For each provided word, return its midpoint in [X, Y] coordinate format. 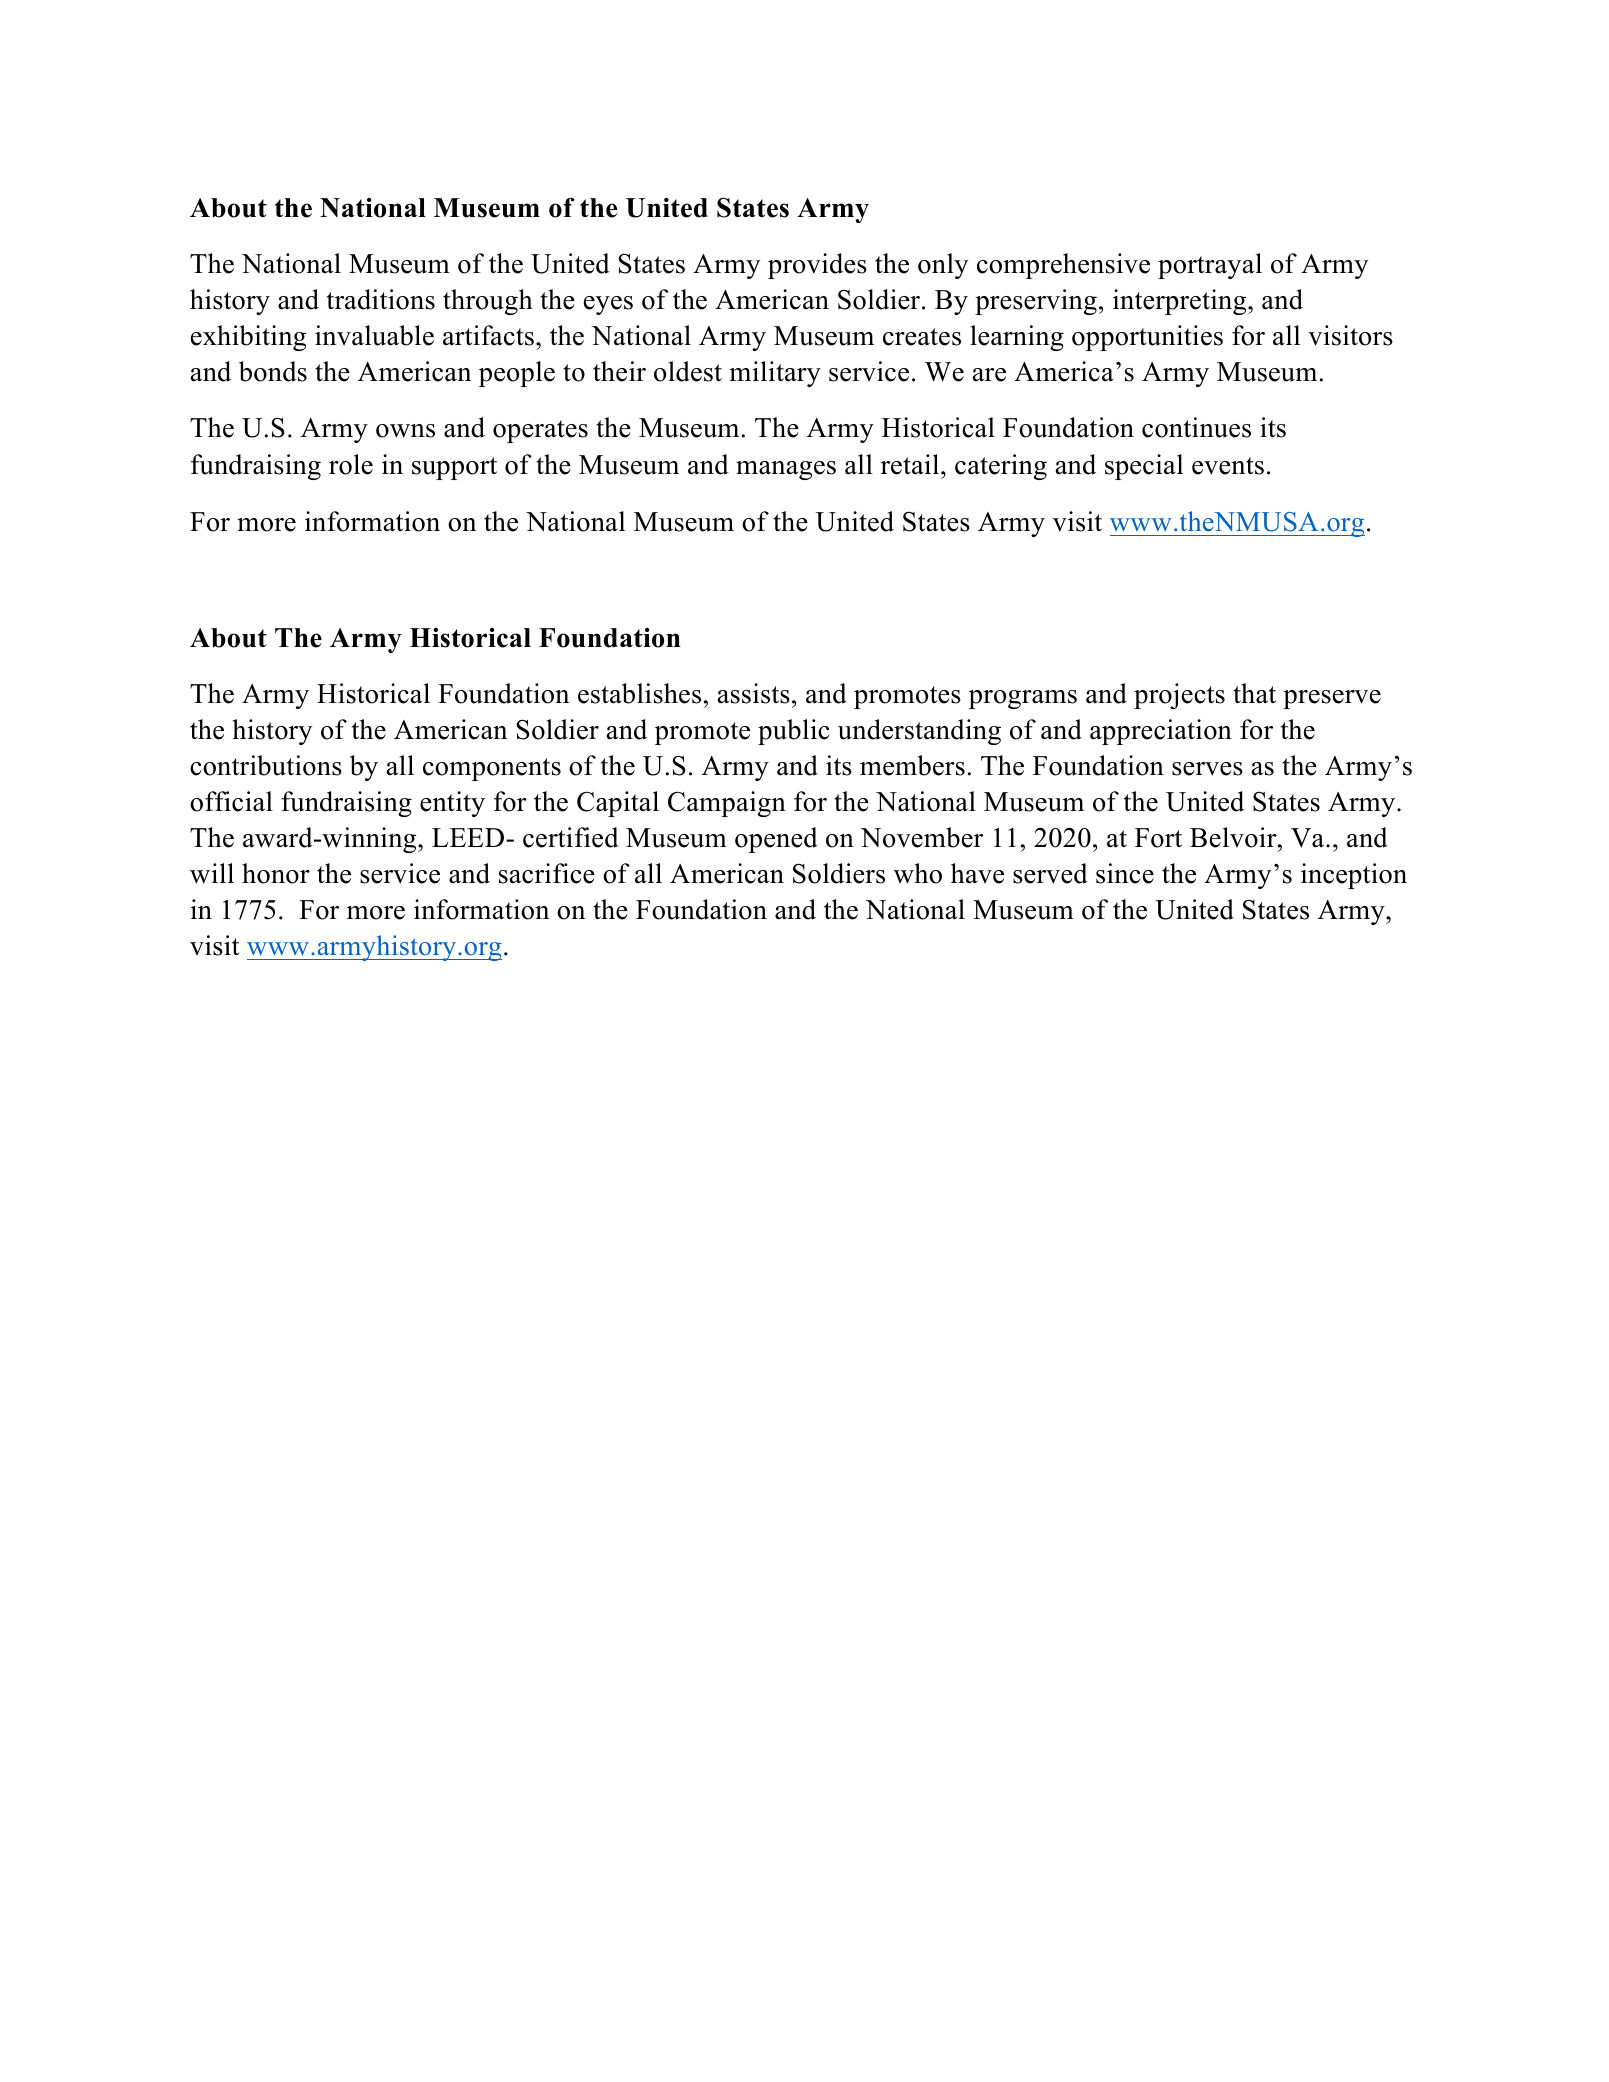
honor [276, 873]
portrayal [1210, 266]
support [454, 468]
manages [786, 470]
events [1228, 466]
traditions [381, 299]
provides [817, 266]
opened [776, 840]
